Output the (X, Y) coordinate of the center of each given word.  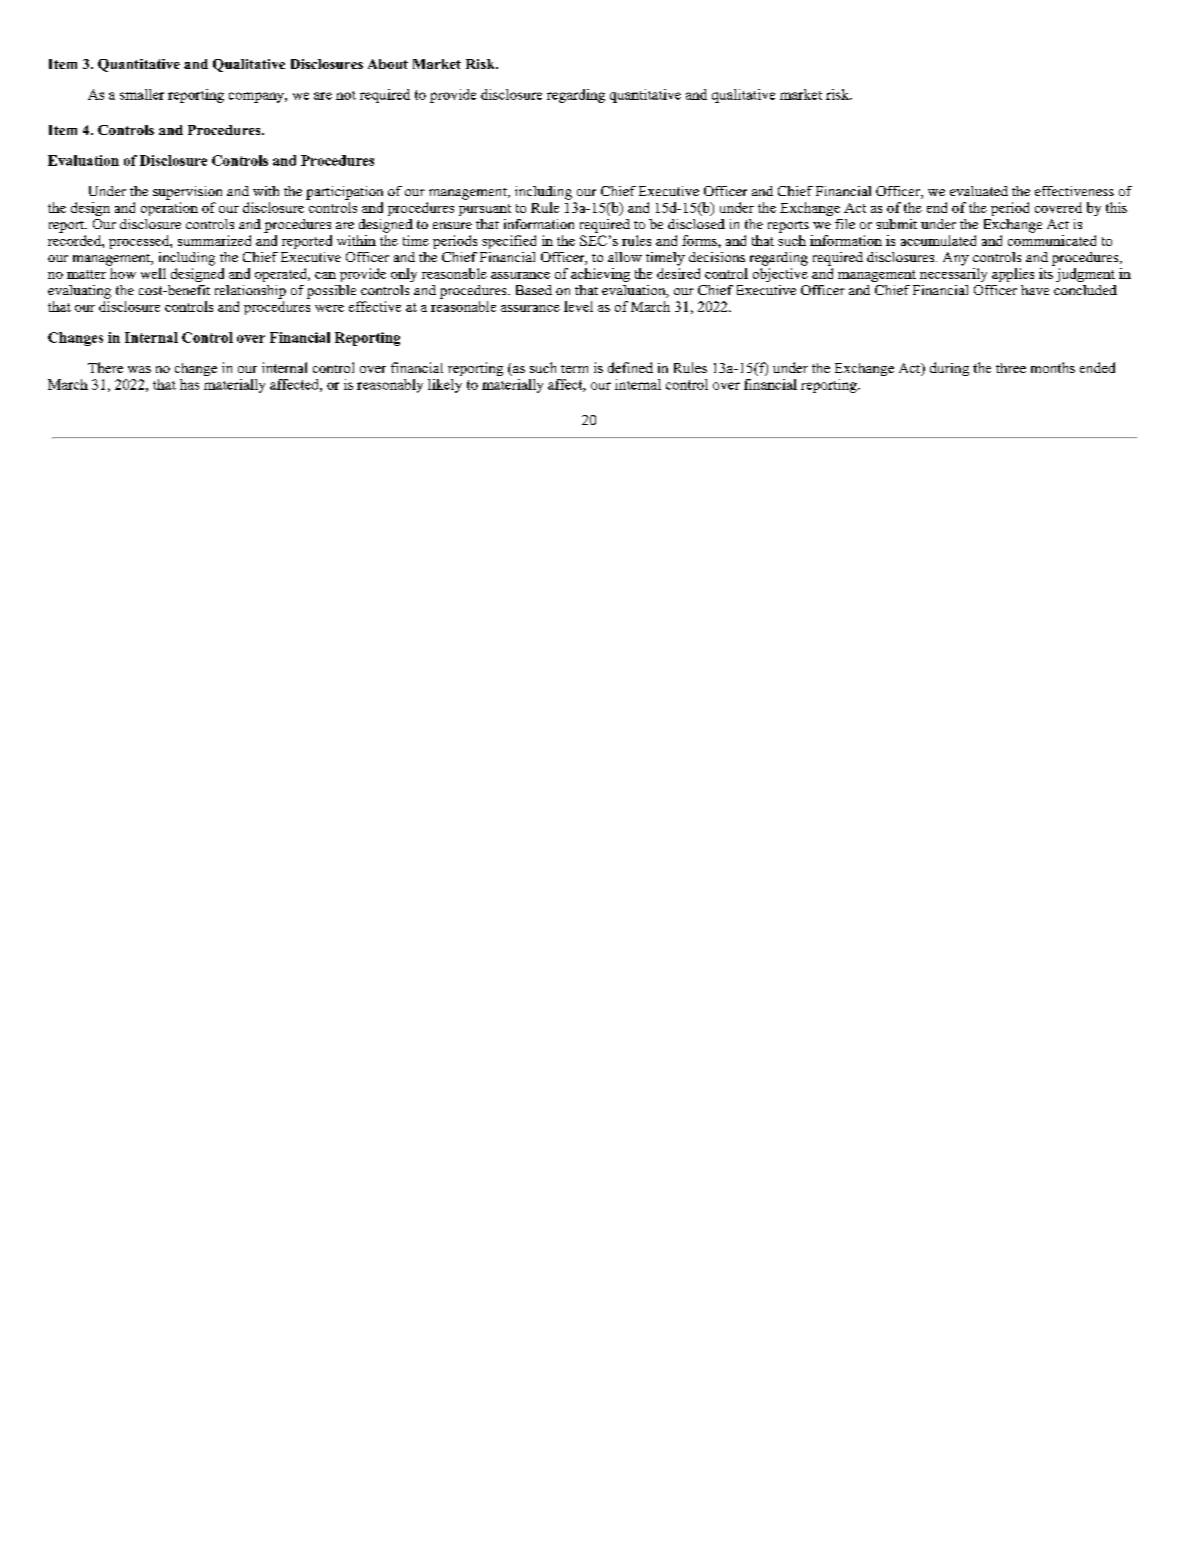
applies (1013, 275)
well (153, 273)
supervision (187, 193)
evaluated (979, 191)
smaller (142, 94)
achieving (600, 275)
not (346, 95)
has (189, 384)
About (388, 64)
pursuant (485, 210)
